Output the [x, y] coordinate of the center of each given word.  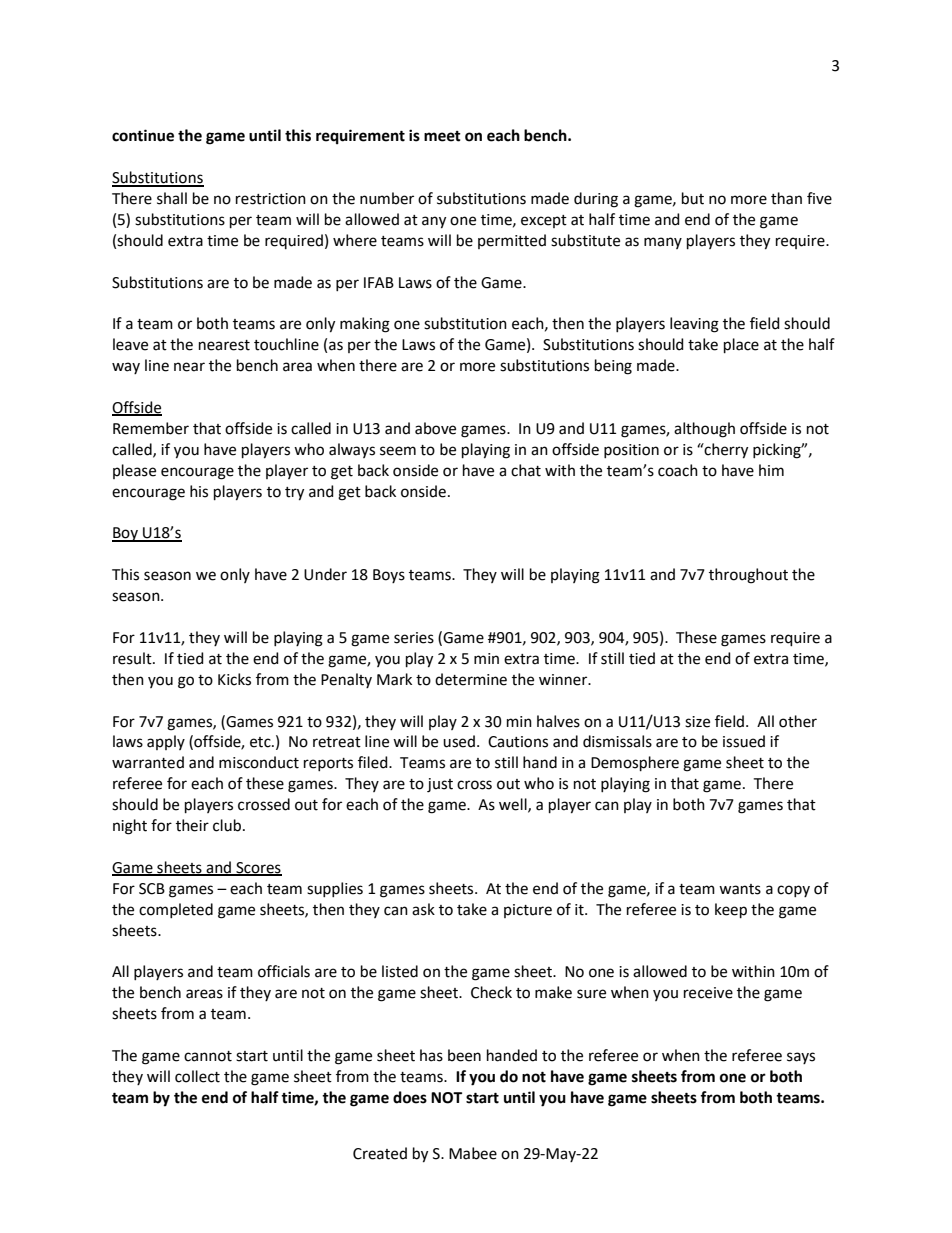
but [693, 198]
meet [442, 136]
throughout [748, 576]
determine [471, 679]
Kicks [234, 679]
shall [172, 198]
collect [197, 1076]
